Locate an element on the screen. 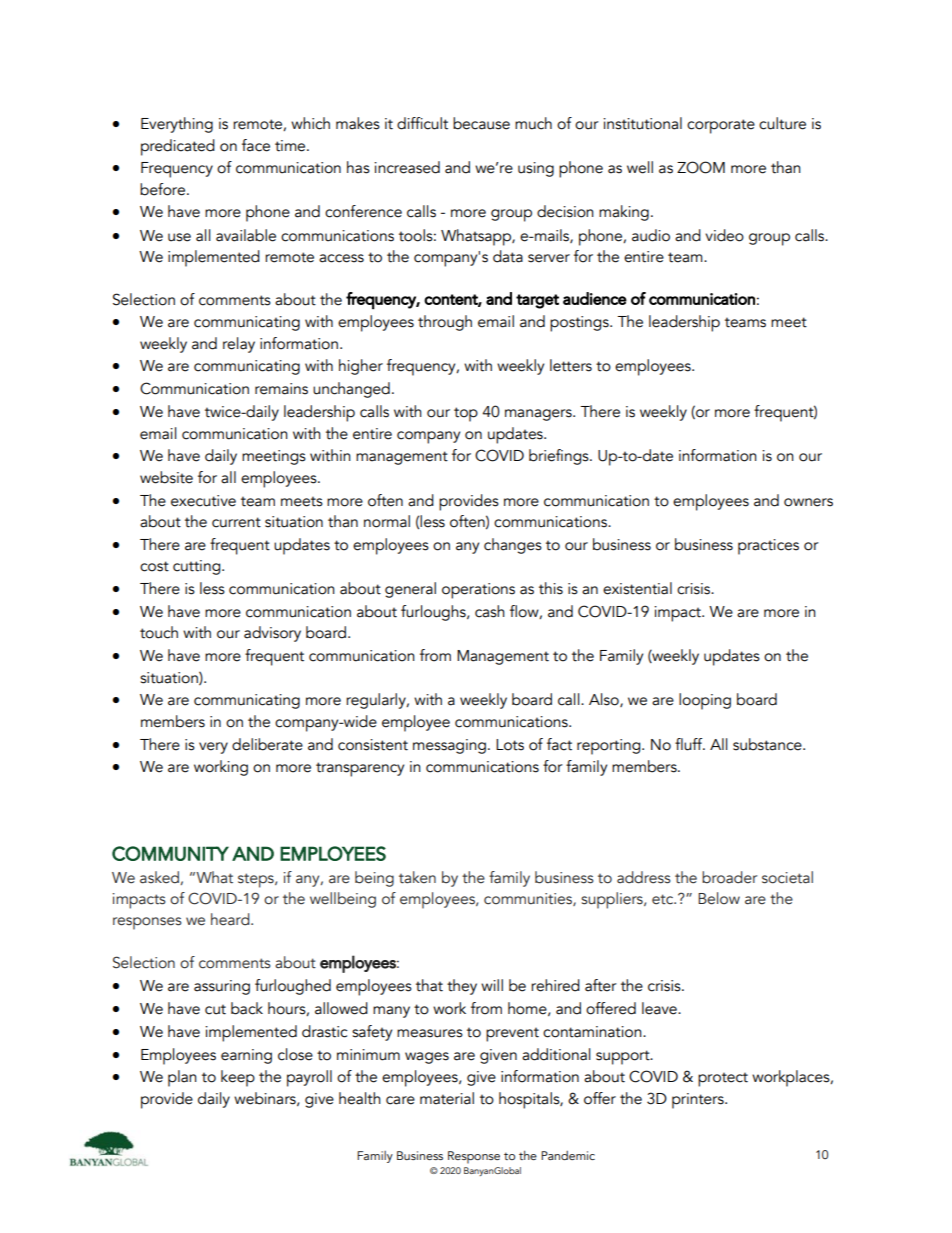  deliberate is located at coordinates (267, 744).
